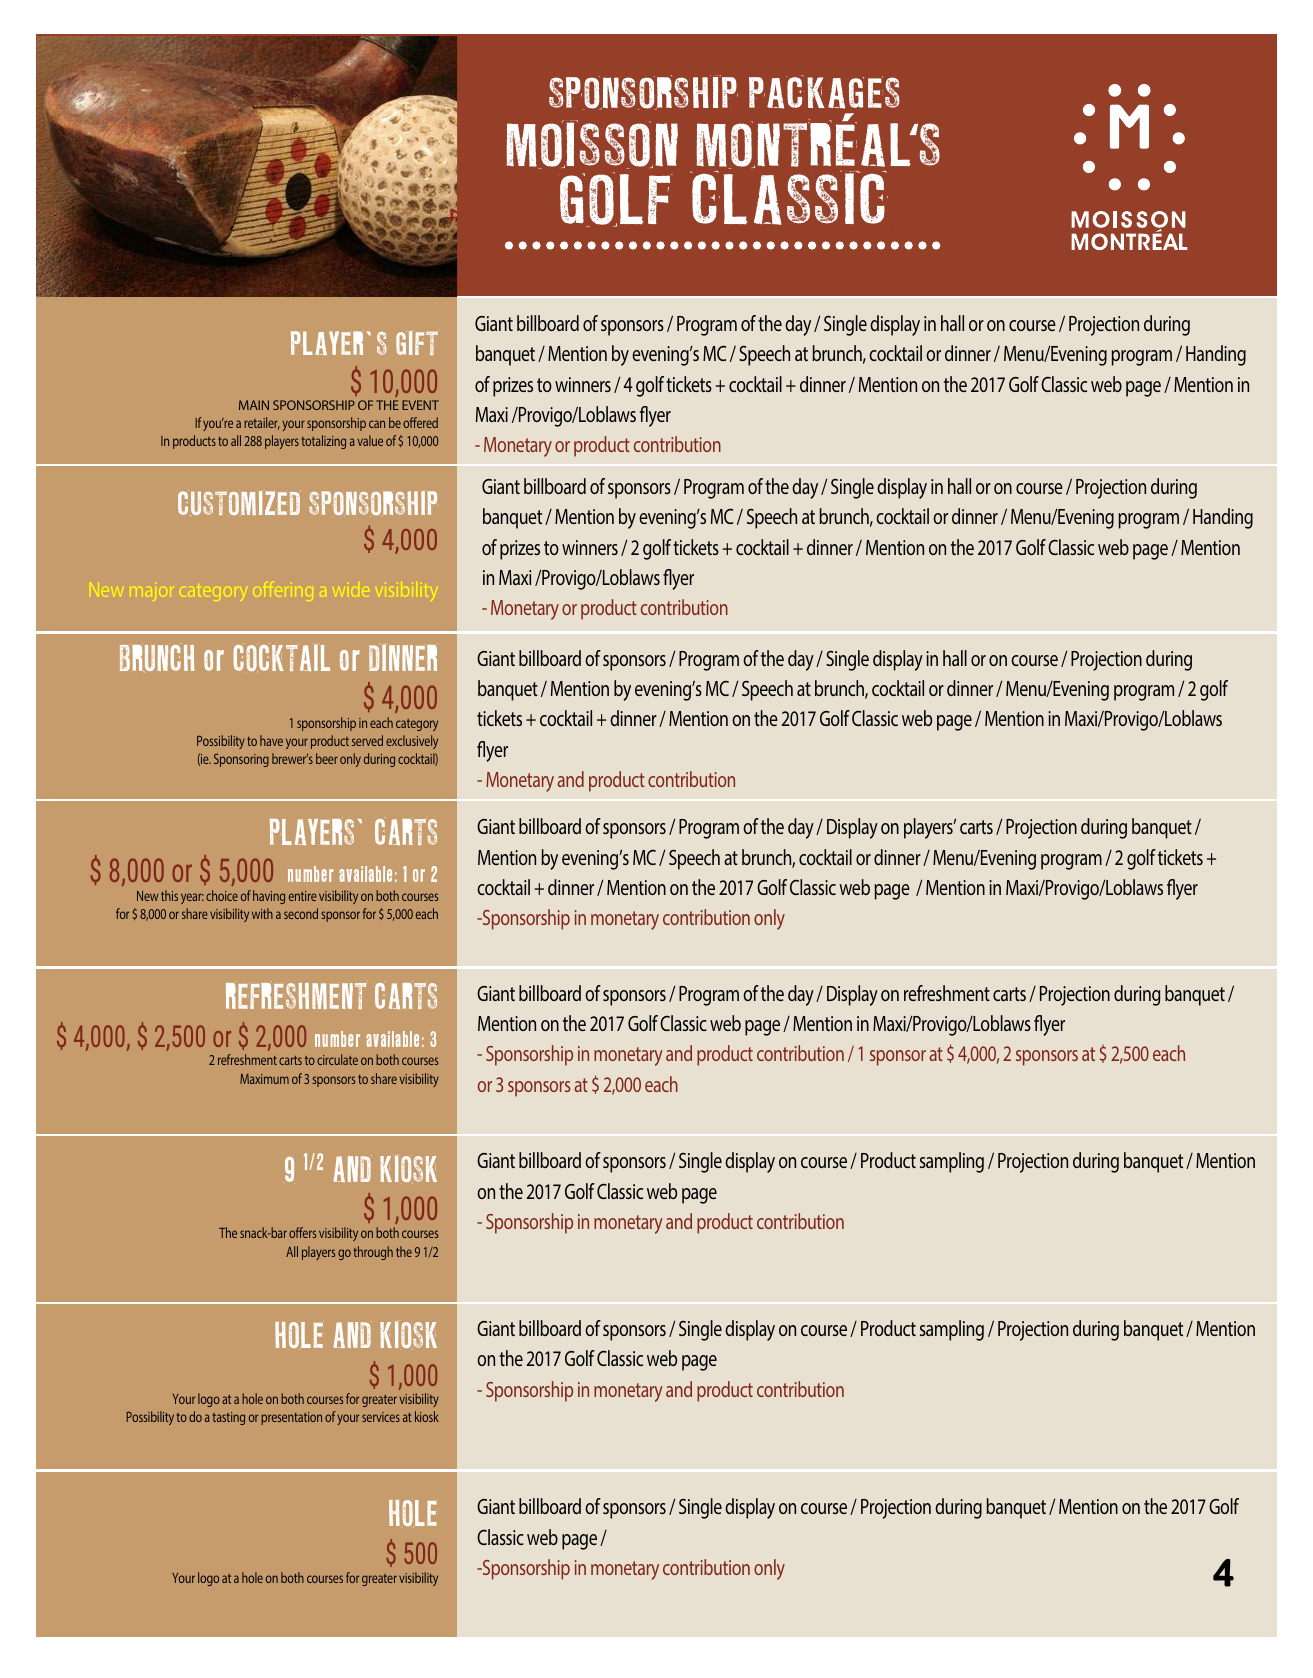 The height and width of the image is (1678, 1313). I want to click on circulate, so click(337, 1059).
